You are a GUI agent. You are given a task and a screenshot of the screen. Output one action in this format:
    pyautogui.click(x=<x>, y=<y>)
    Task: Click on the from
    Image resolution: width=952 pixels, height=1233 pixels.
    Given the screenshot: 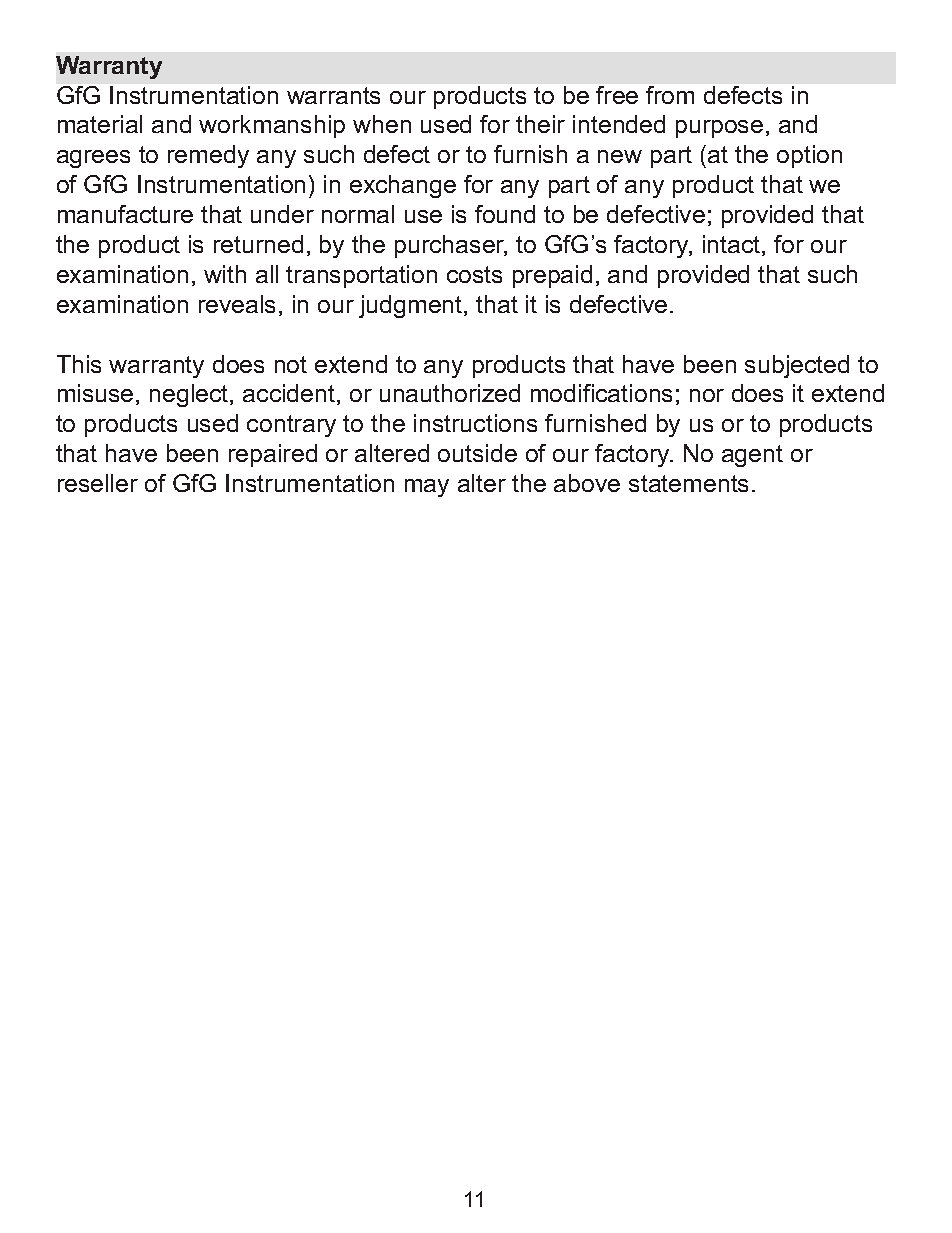 What is the action you would take?
    pyautogui.click(x=670, y=95)
